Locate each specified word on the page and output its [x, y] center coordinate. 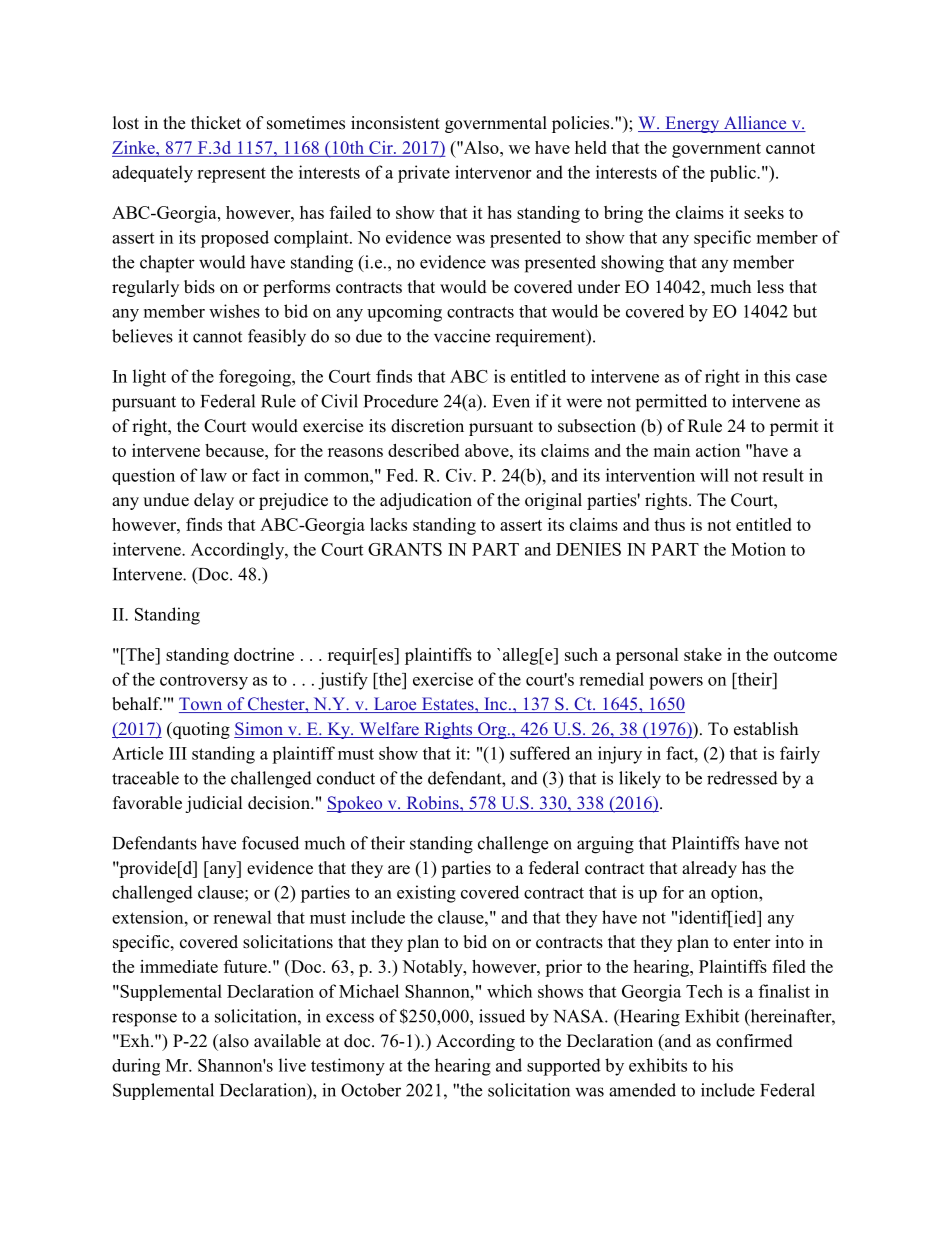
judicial [214, 804]
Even [511, 401]
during [136, 1067]
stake [703, 654]
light [149, 378]
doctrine [264, 654]
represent [231, 175]
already [709, 869]
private [424, 174]
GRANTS [405, 549]
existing [426, 894]
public [734, 173]
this [777, 376]
